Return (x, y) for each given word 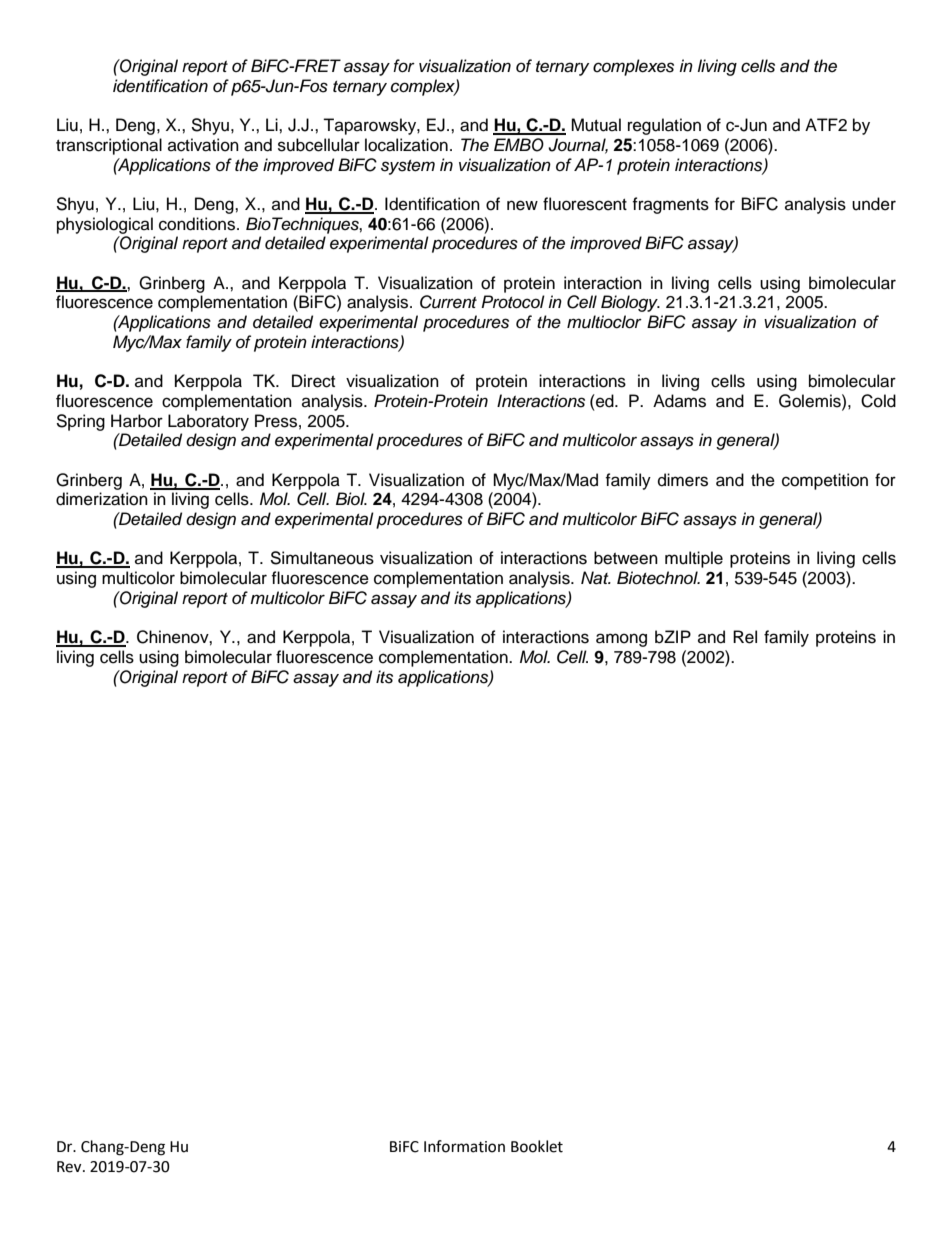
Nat (596, 578)
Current (448, 302)
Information (464, 1146)
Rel (745, 637)
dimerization (102, 499)
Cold (878, 401)
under (874, 204)
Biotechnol (658, 578)
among (621, 640)
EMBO (519, 145)
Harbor (137, 421)
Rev (70, 1167)
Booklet (537, 1146)
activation (203, 145)
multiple (694, 559)
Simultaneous (322, 558)
